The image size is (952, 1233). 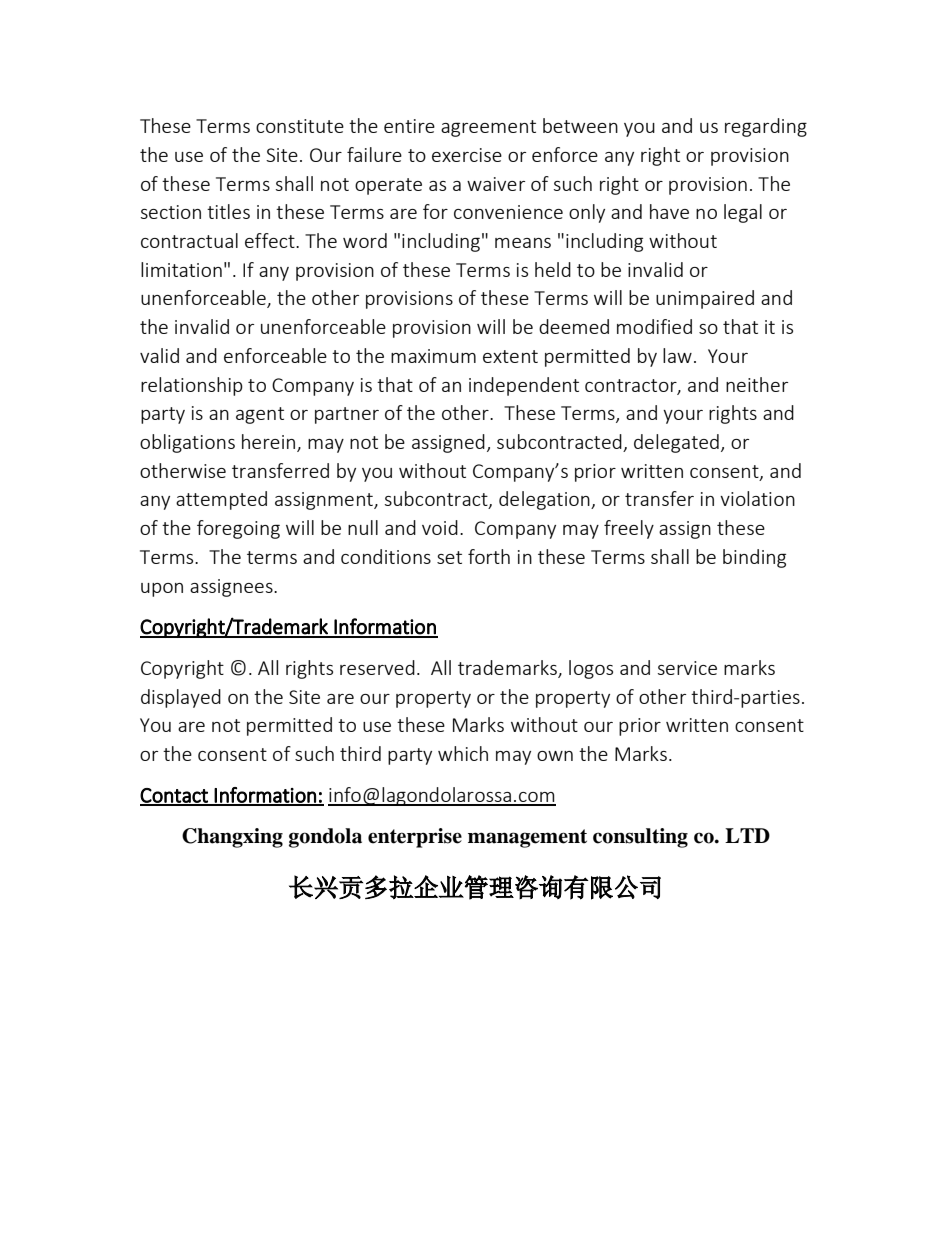 I want to click on LTD, so click(x=747, y=835).
